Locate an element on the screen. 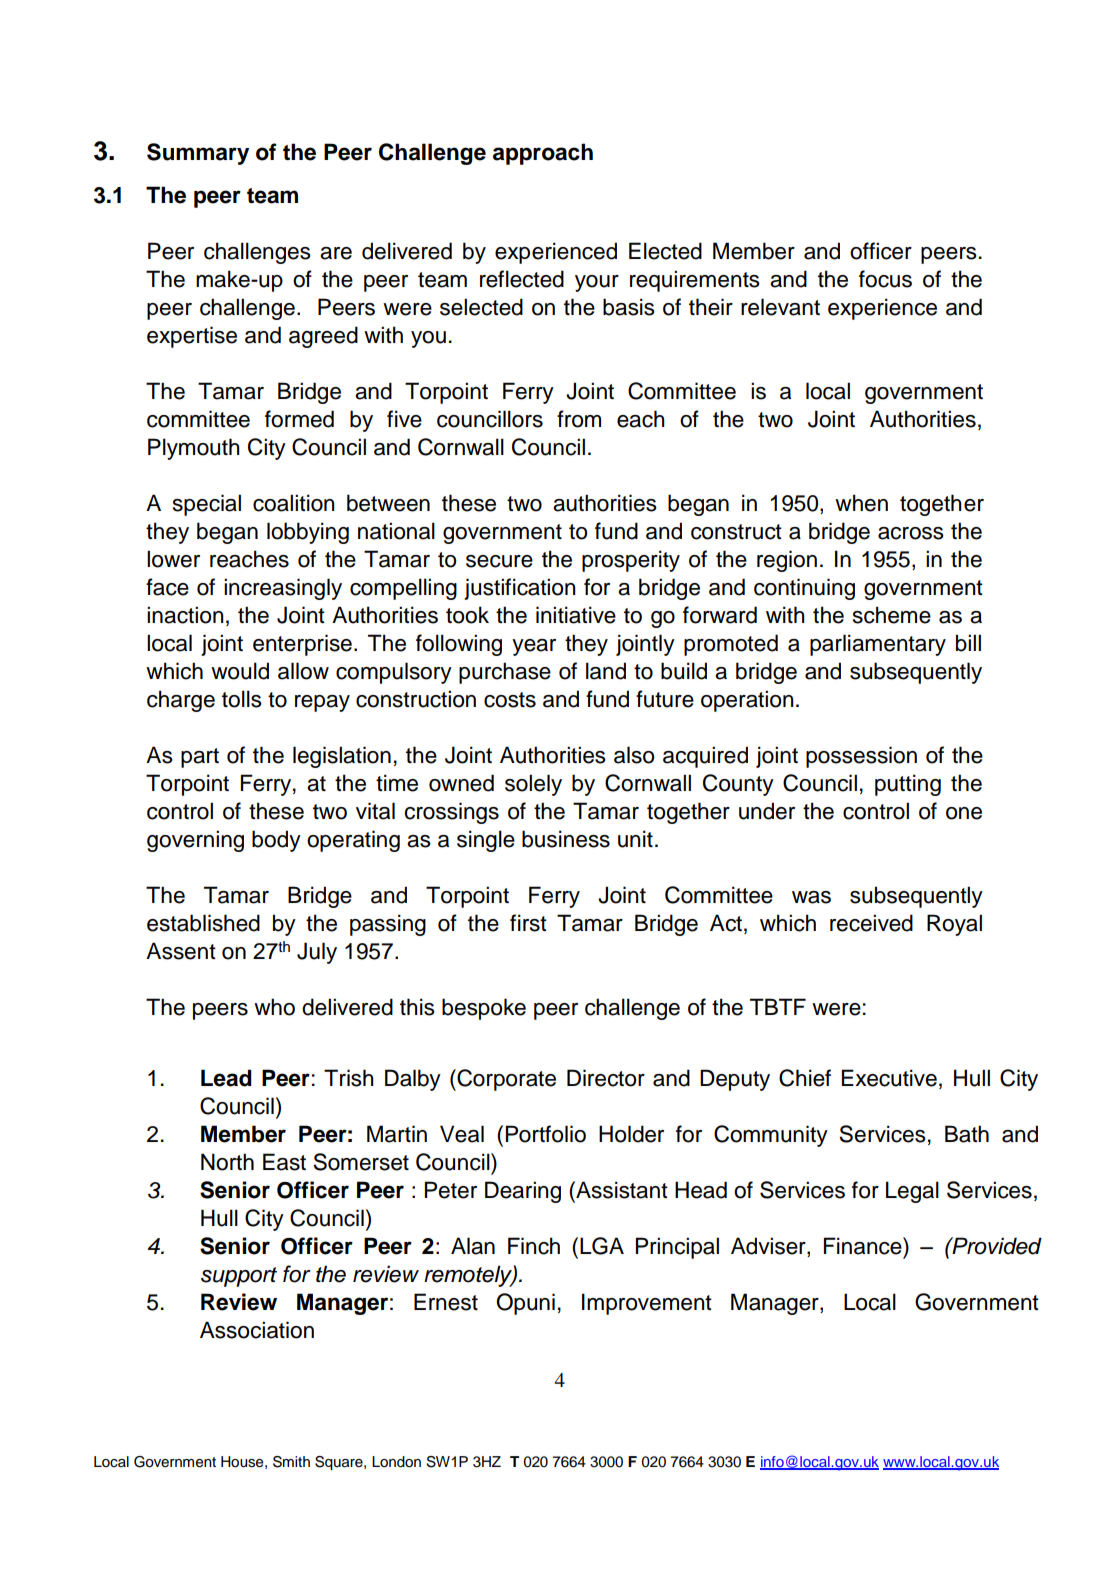 This screenshot has width=1119, height=1583. focus is located at coordinates (885, 279).
